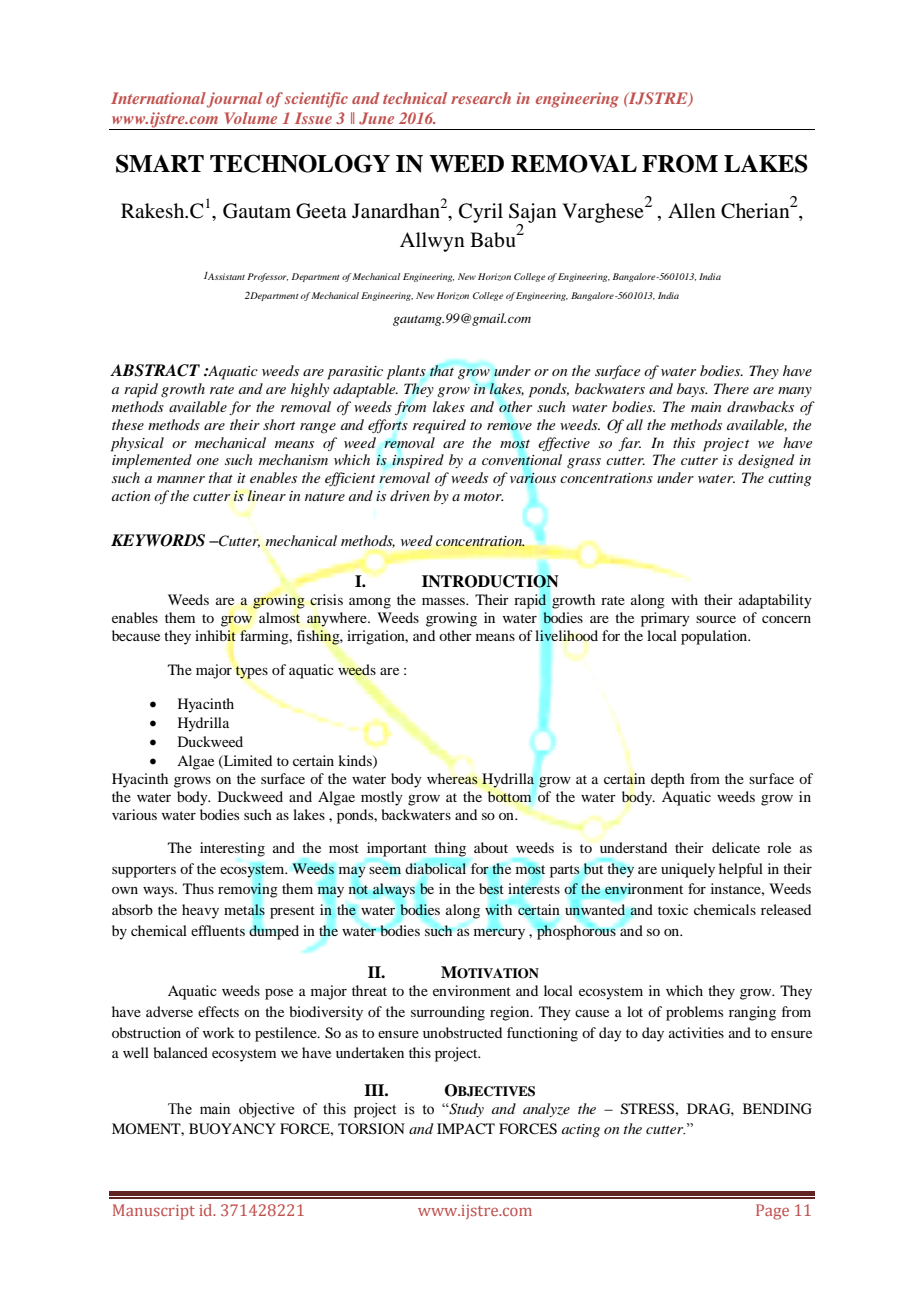  What do you see at coordinates (481, 98) in the document?
I see `research` at bounding box center [481, 98].
